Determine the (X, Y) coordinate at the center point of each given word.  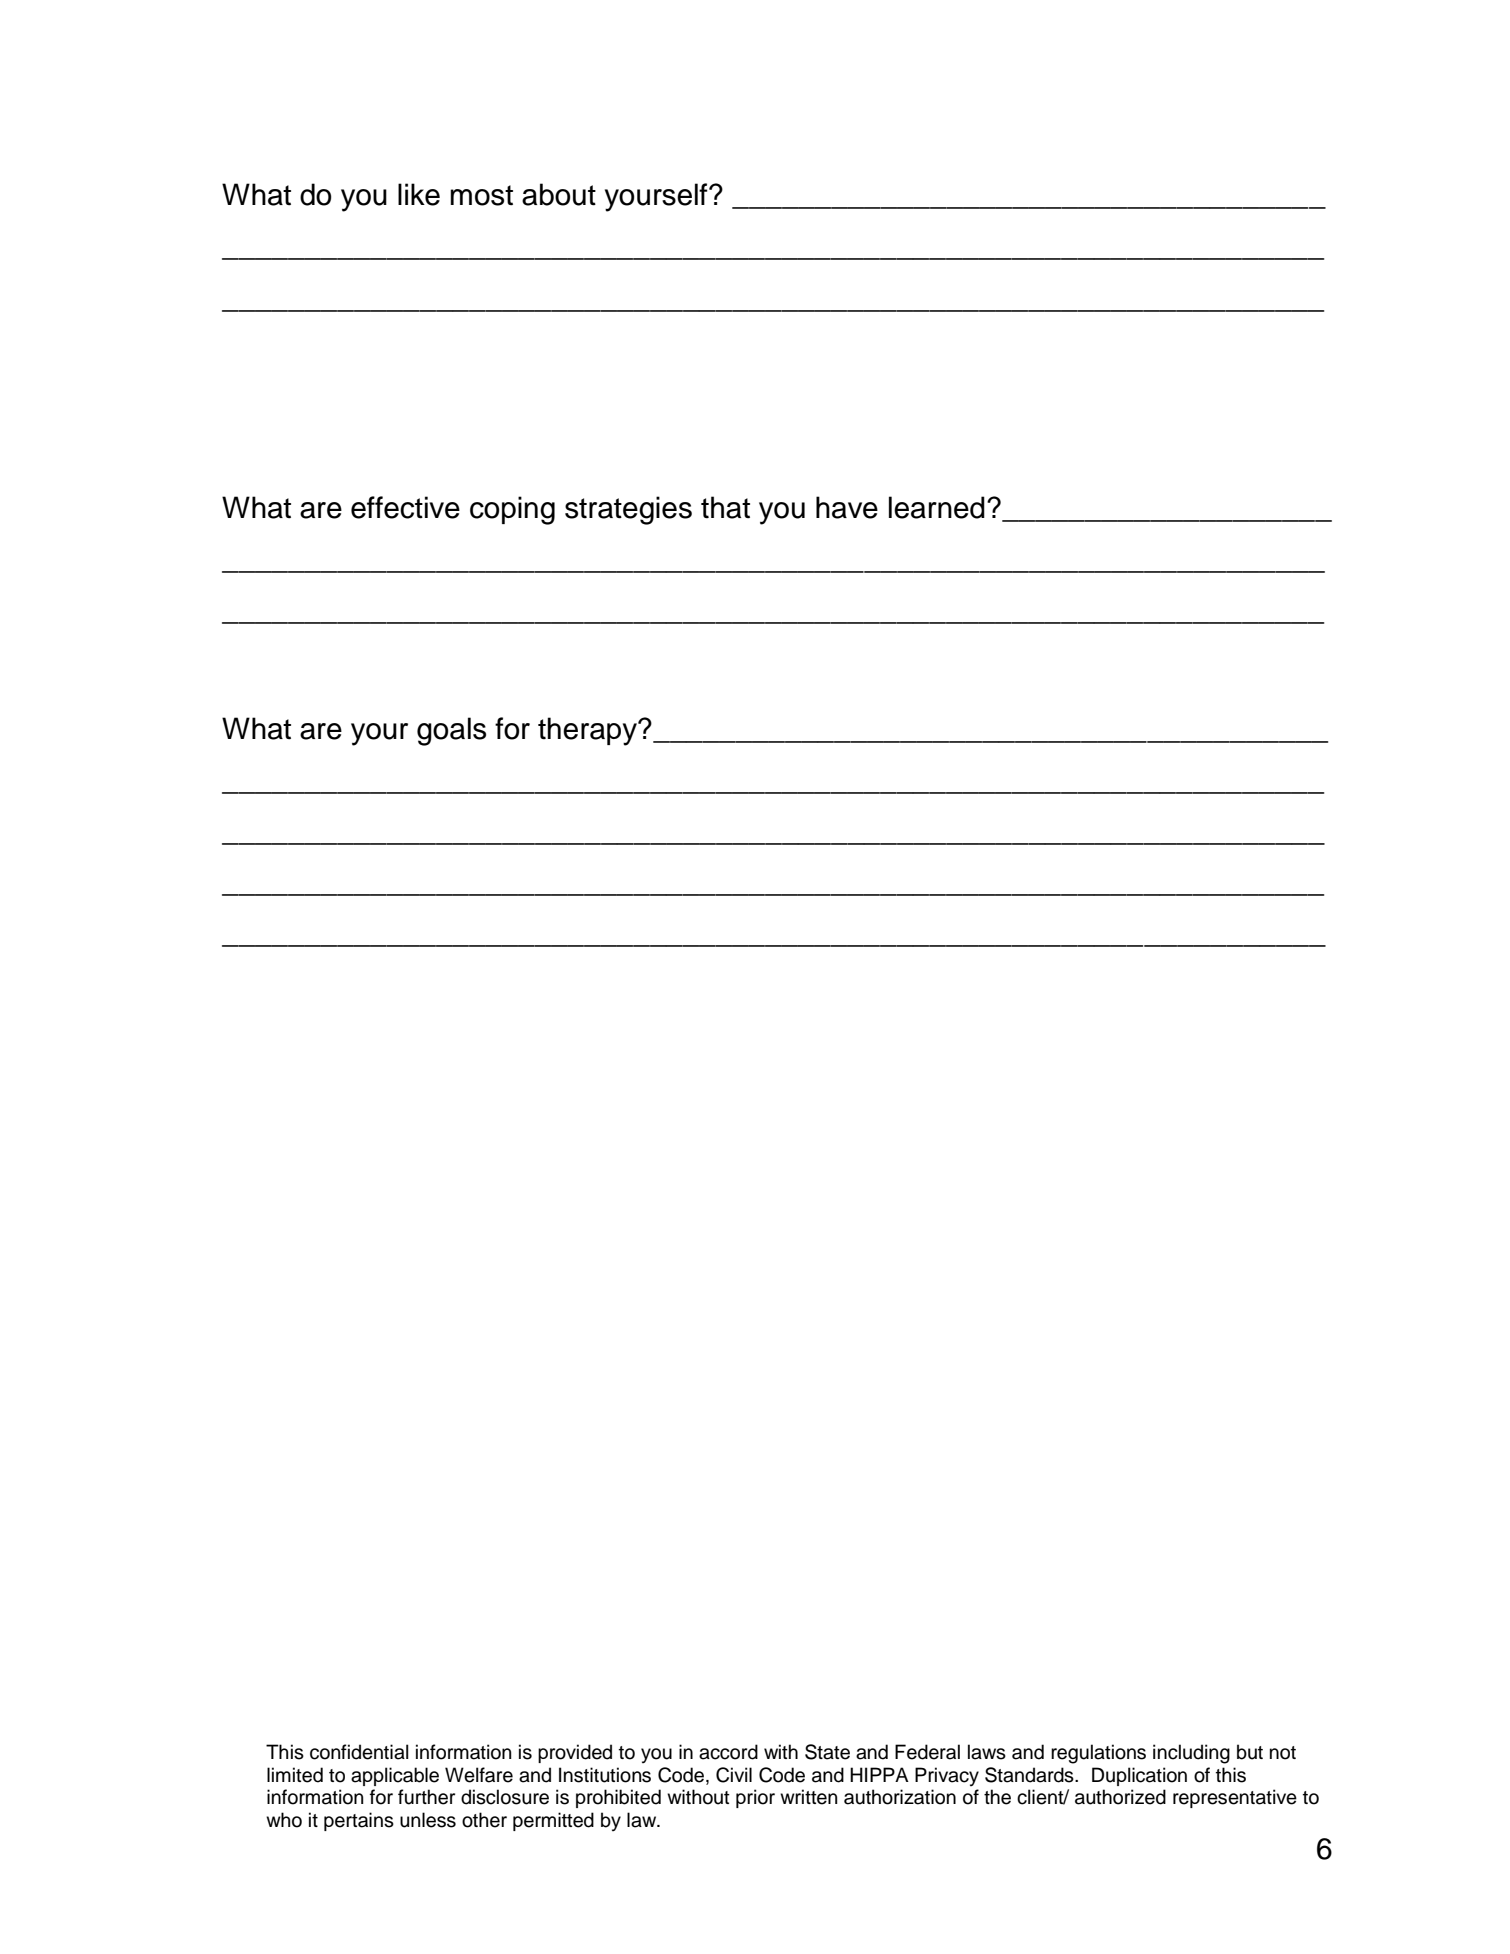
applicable (395, 1776)
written (808, 1797)
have (847, 507)
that (725, 507)
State (827, 1752)
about (559, 194)
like (419, 194)
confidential (359, 1752)
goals (451, 731)
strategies (628, 510)
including (1191, 1754)
